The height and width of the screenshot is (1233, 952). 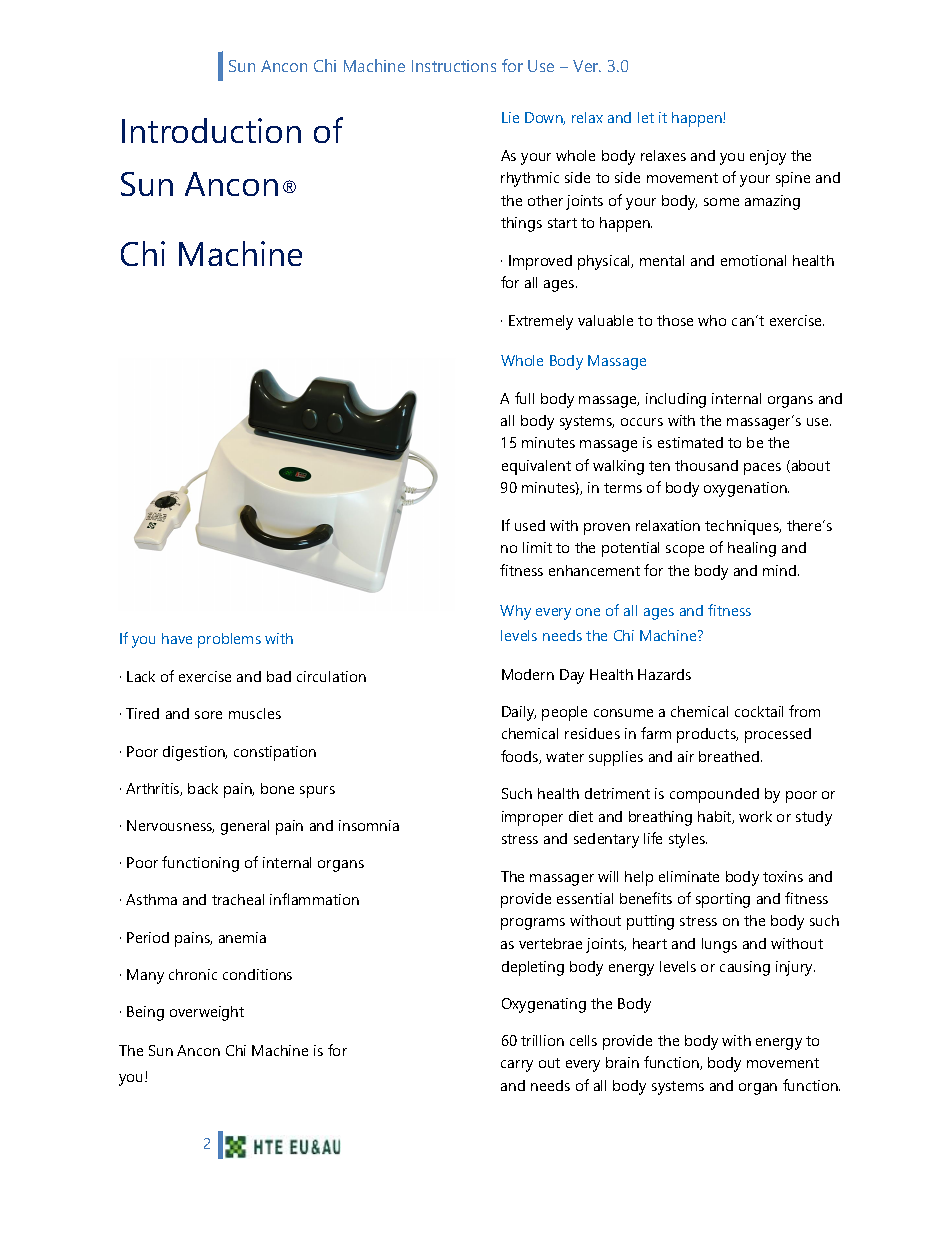 I want to click on causing, so click(x=745, y=968).
